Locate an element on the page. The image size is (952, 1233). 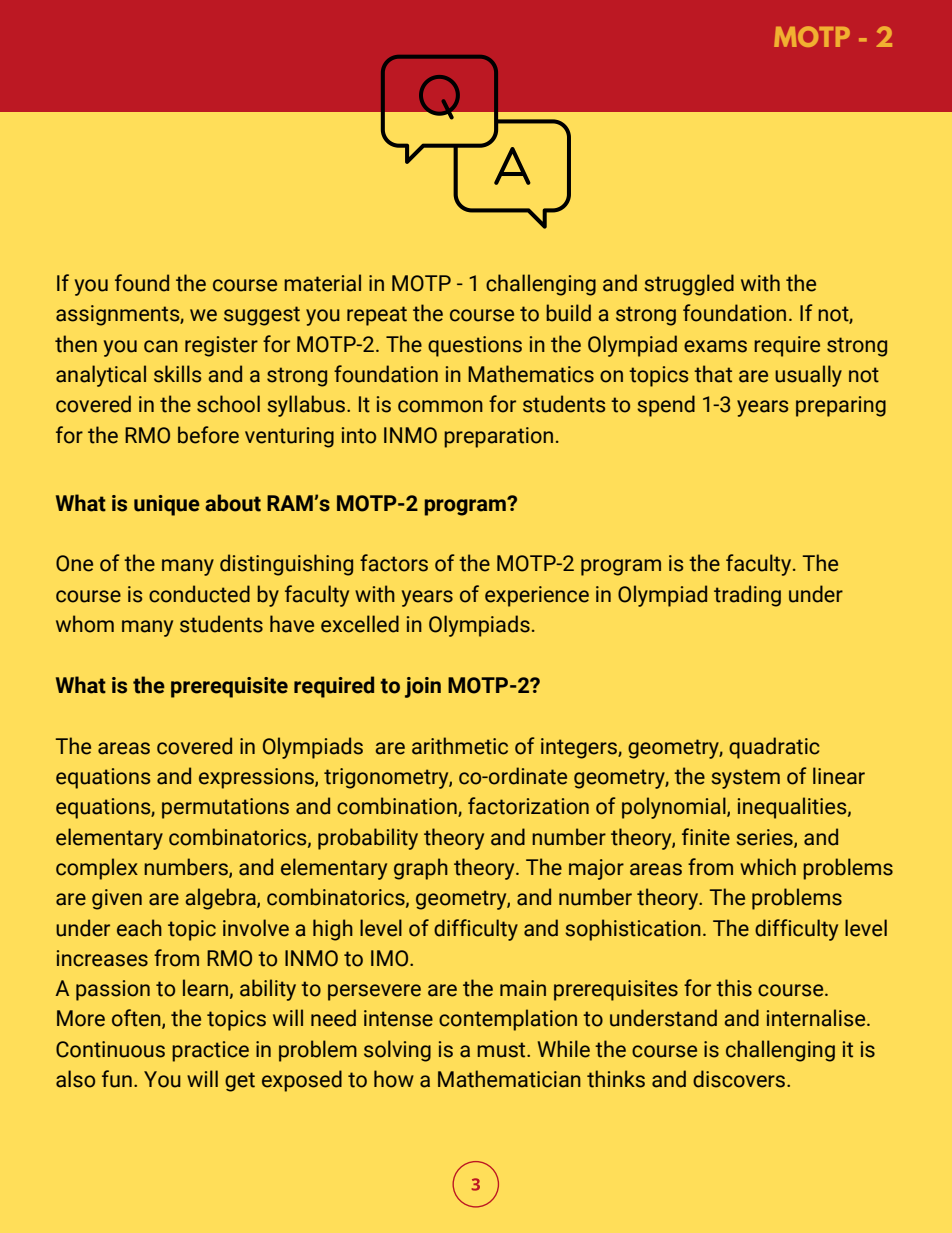
can is located at coordinates (161, 346).
